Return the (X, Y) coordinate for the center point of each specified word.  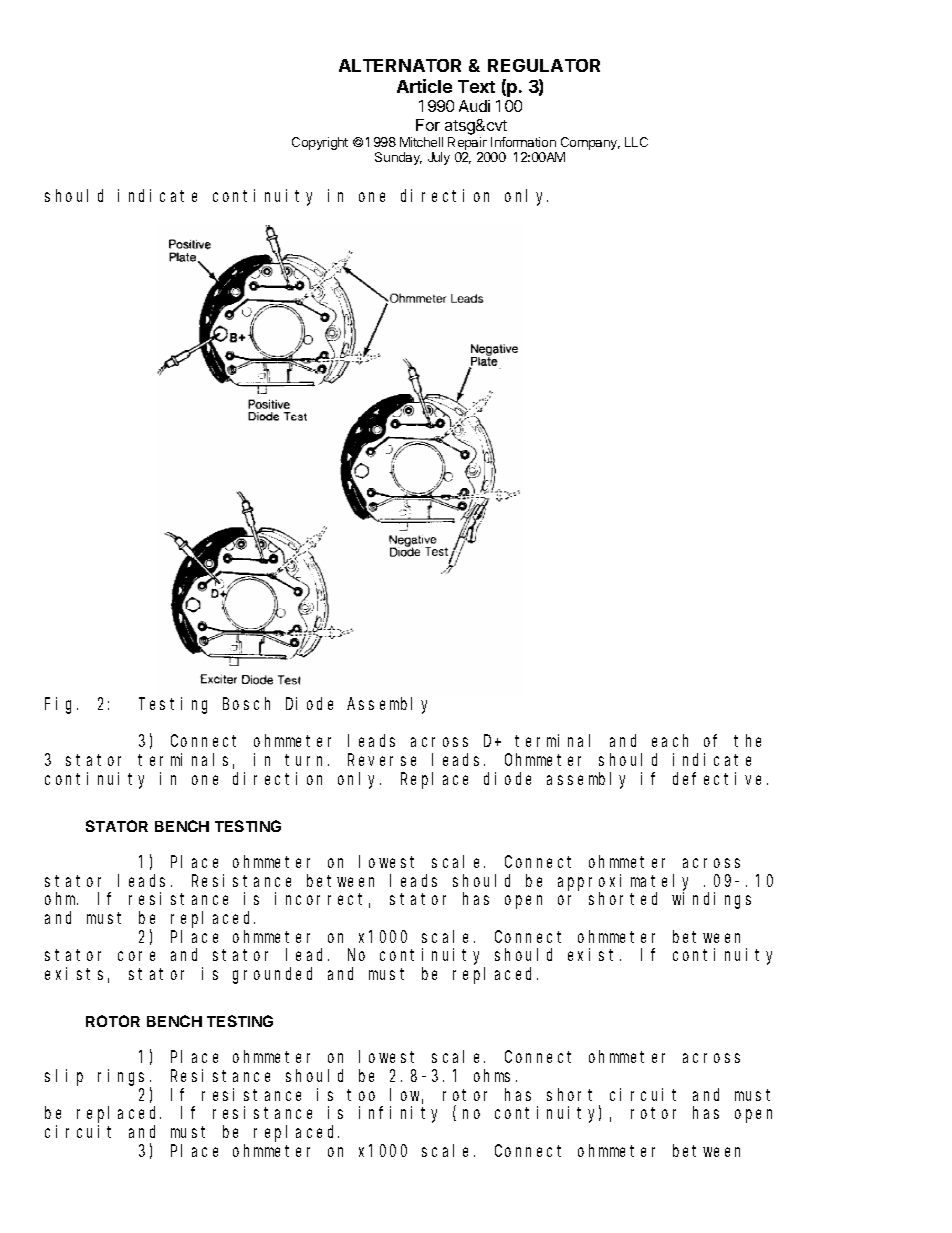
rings (121, 1077)
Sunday (398, 158)
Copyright (320, 143)
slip (64, 1077)
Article (424, 86)
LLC (636, 142)
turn (307, 760)
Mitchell (421, 142)
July (439, 158)
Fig (61, 705)
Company (590, 145)
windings (711, 900)
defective (720, 778)
